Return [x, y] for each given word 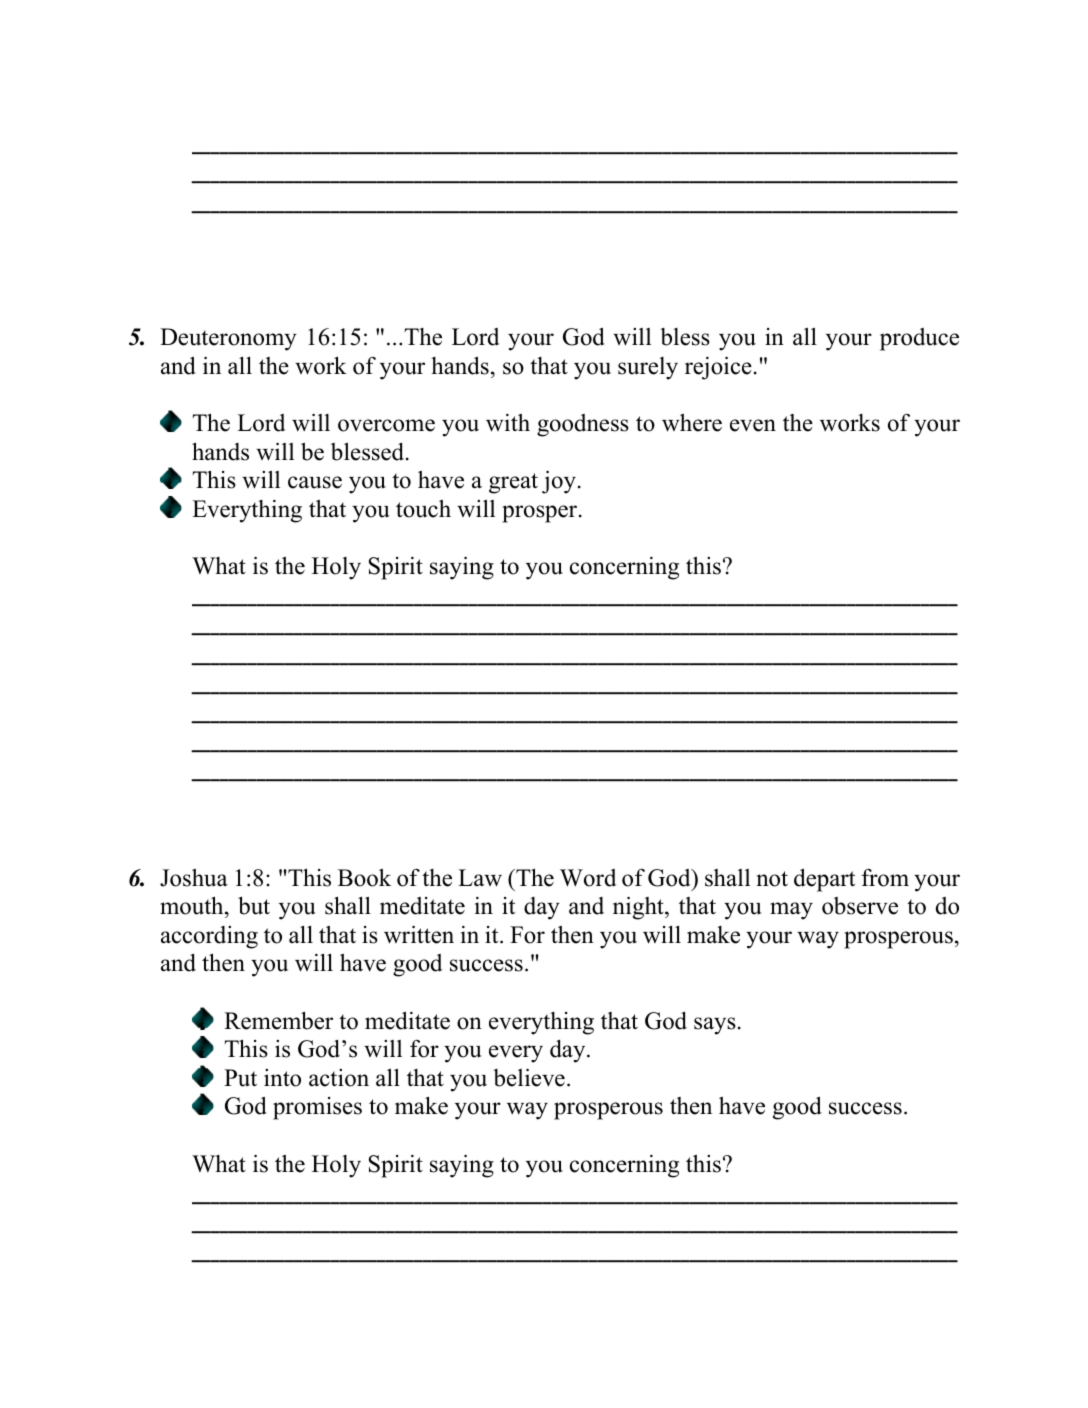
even [753, 425]
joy [559, 482]
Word [588, 878]
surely [648, 368]
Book [364, 878]
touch [423, 509]
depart [824, 880]
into [282, 1078]
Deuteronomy [228, 339]
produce [919, 339]
